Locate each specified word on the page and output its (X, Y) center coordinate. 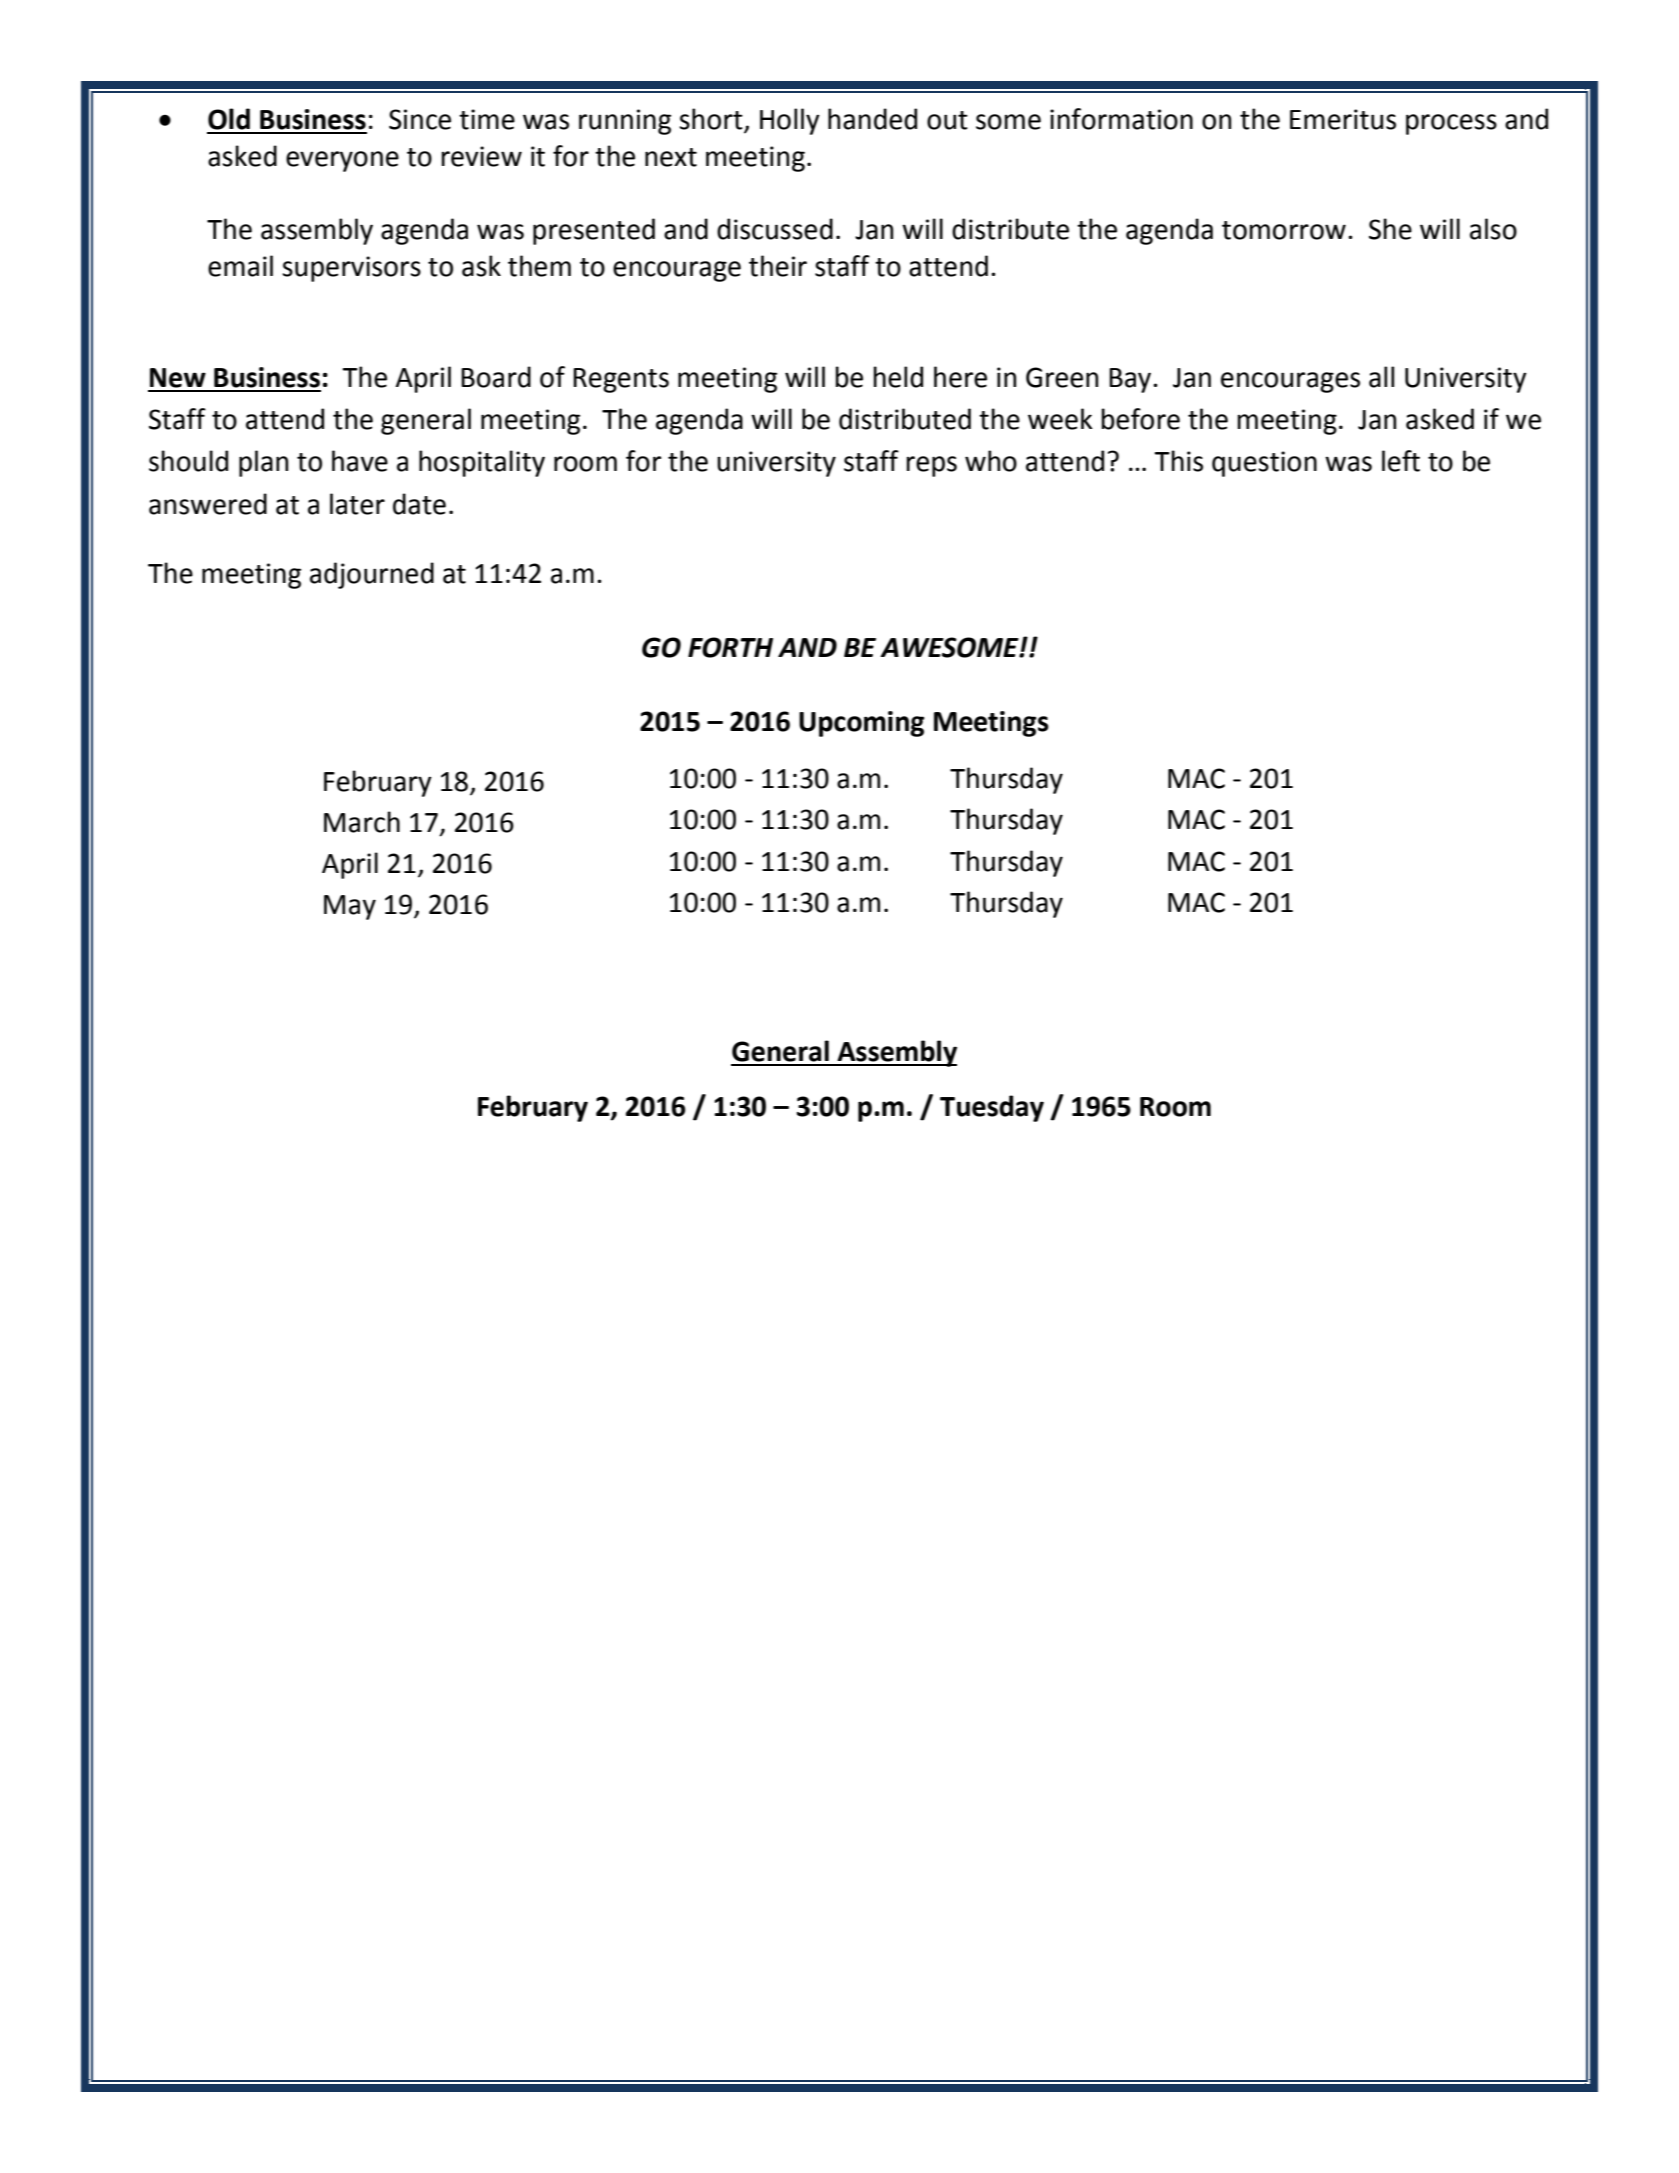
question (1264, 464)
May (350, 907)
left (1401, 461)
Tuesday (992, 1108)
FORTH (730, 647)
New (178, 378)
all (1381, 377)
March (362, 822)
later (357, 504)
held (898, 377)
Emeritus (1343, 119)
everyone (342, 161)
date (419, 504)
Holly (790, 121)
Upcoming (861, 724)
